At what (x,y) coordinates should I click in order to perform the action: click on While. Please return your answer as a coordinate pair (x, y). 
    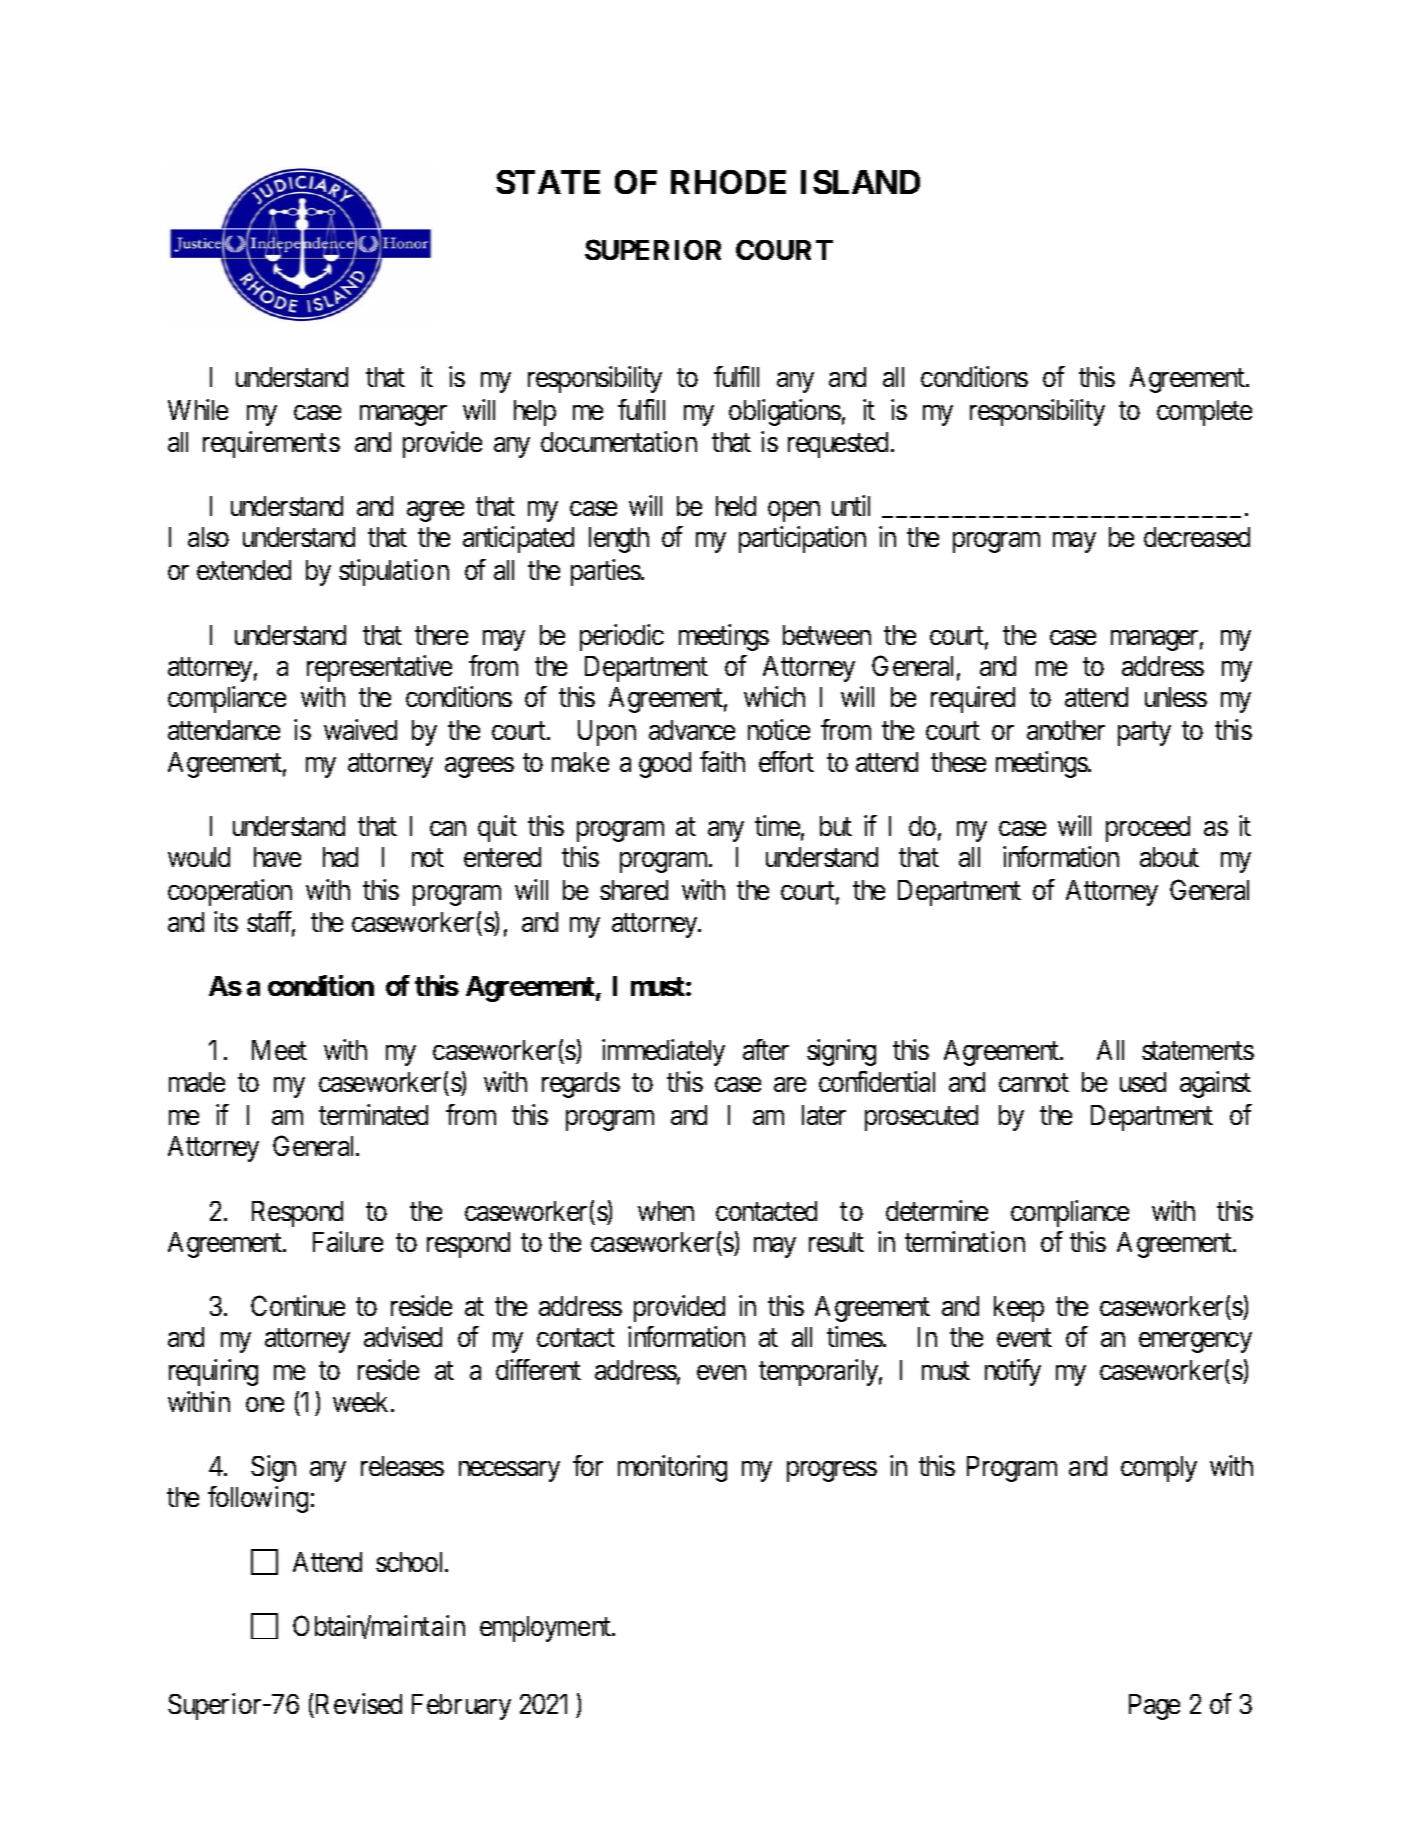
    Looking at the image, I should click on (198, 409).
